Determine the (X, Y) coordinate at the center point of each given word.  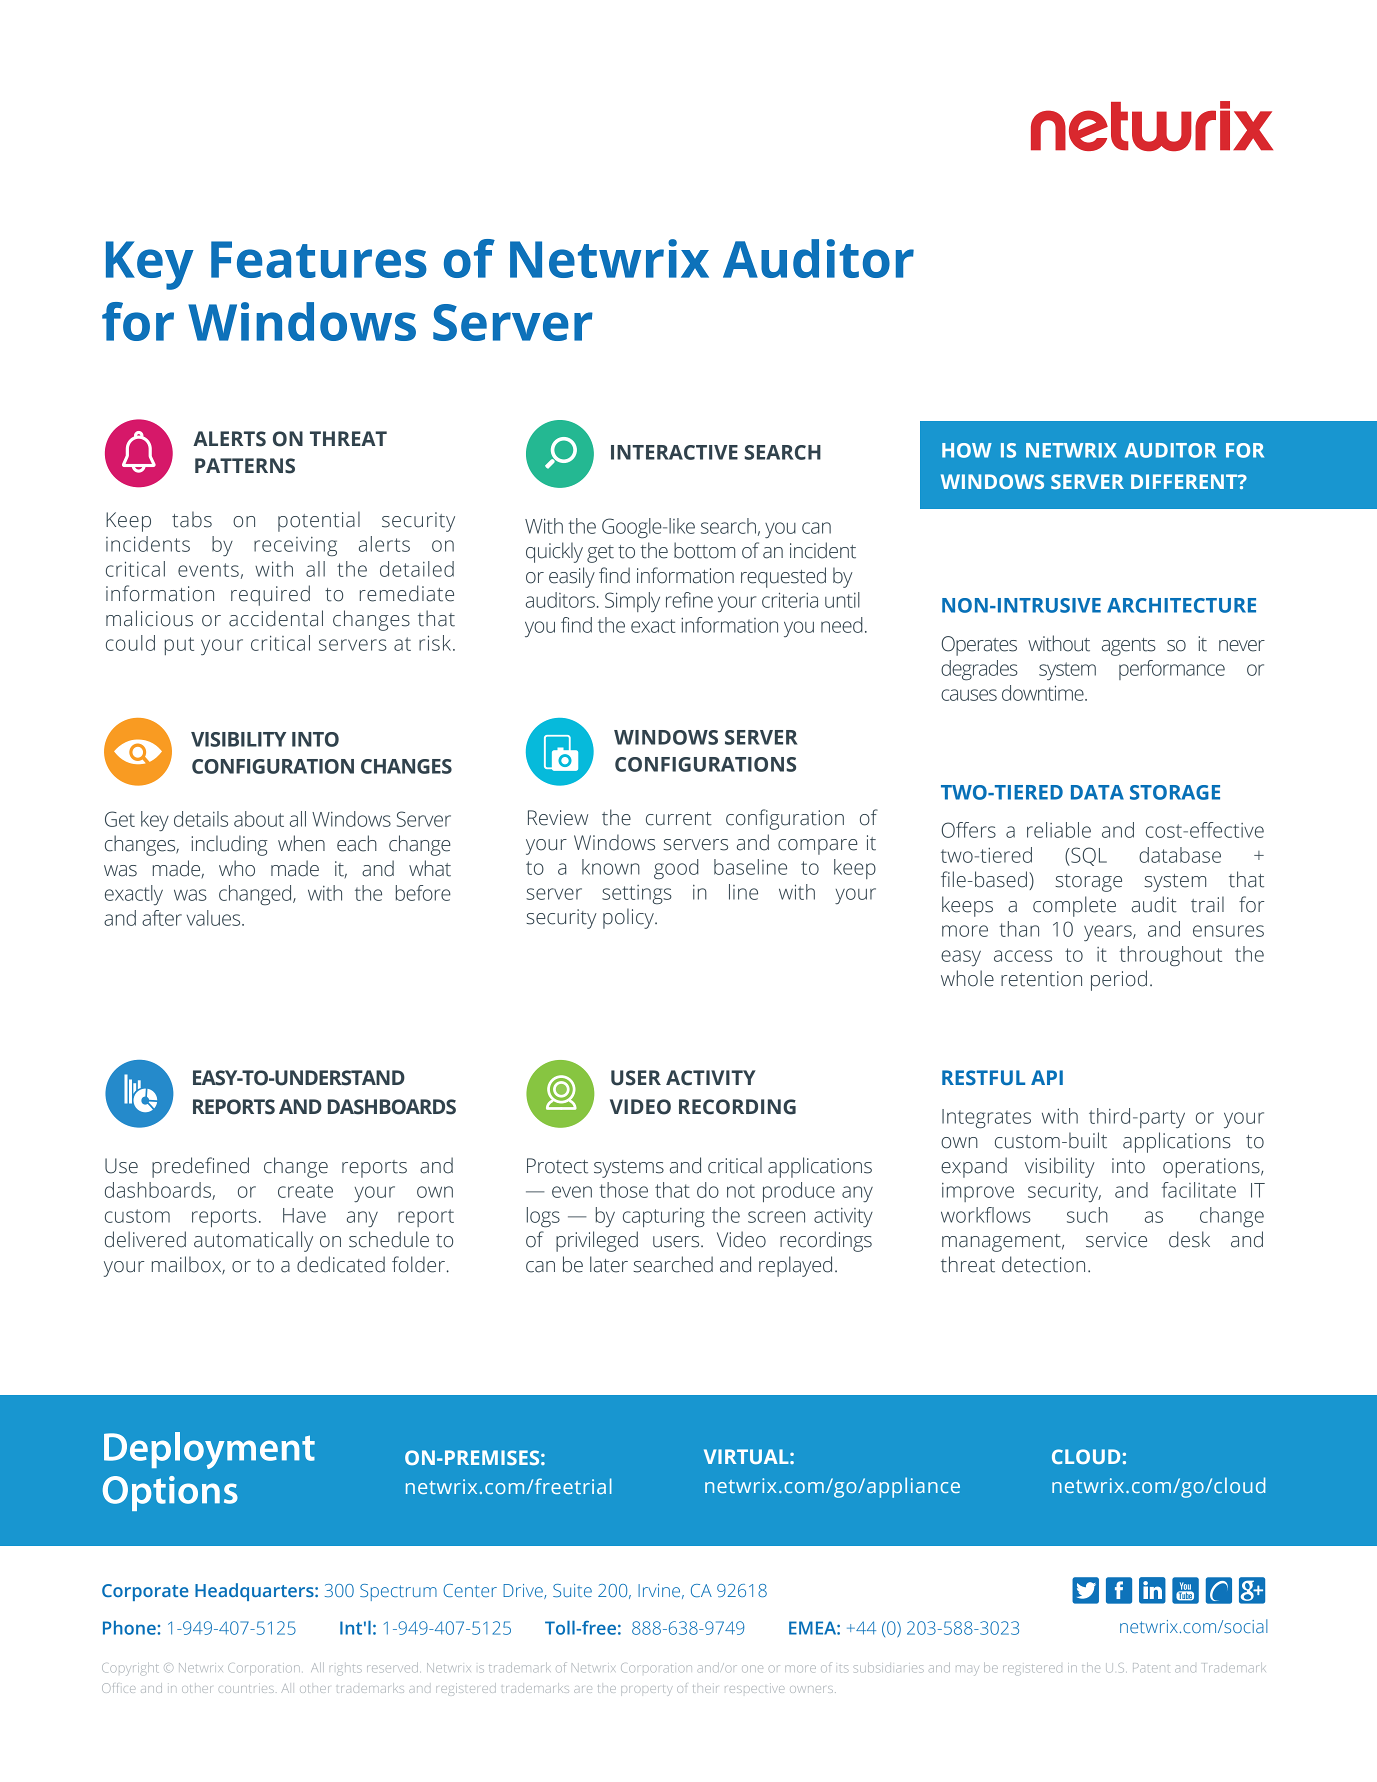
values (215, 918)
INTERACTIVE (674, 452)
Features (319, 259)
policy (629, 918)
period (1119, 980)
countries (246, 1688)
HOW (967, 450)
